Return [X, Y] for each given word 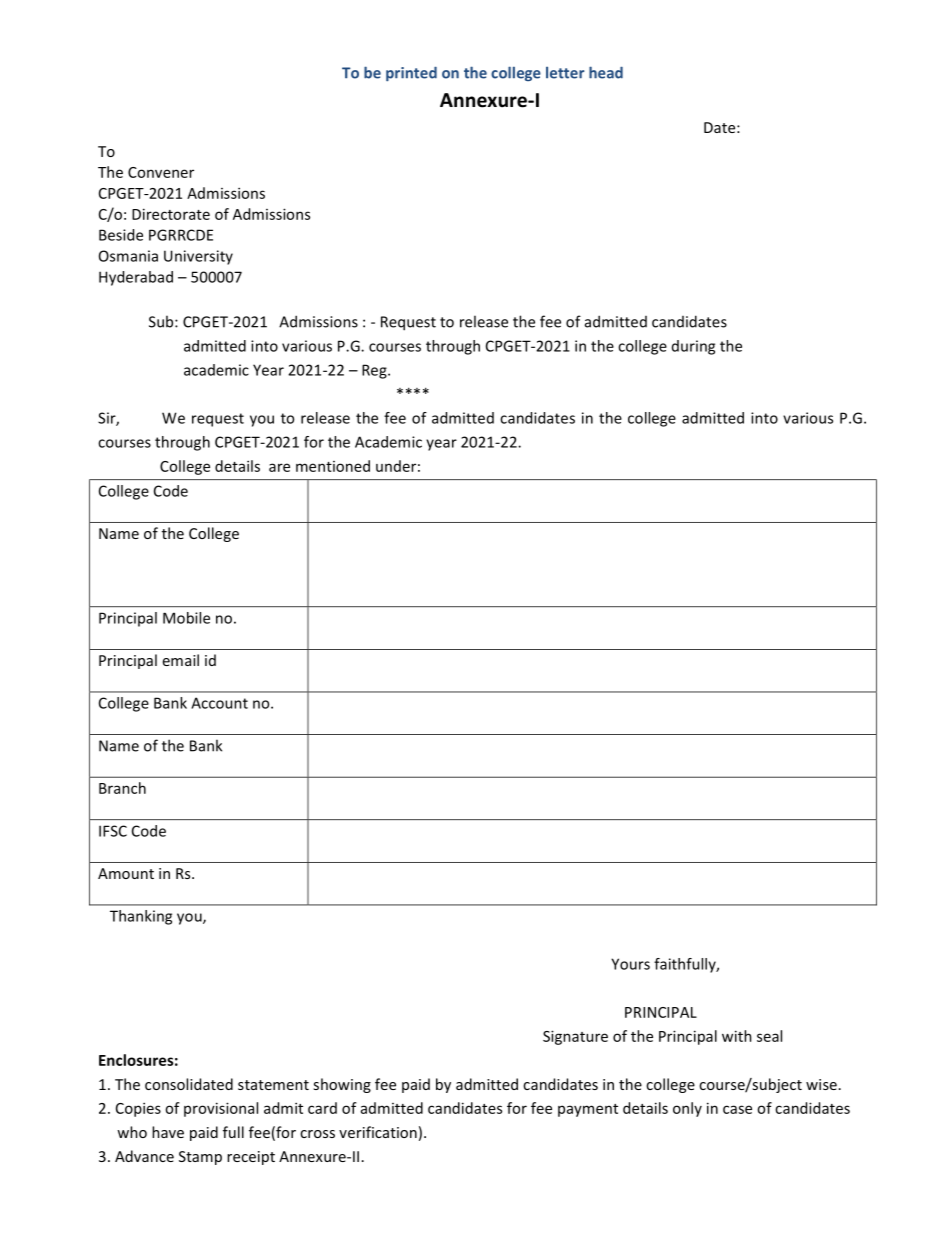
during [693, 347]
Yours [630, 964]
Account [219, 703]
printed [411, 74]
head [606, 72]
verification [378, 1132]
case [737, 1109]
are [279, 467]
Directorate [171, 214]
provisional [221, 1109]
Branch [122, 788]
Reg [375, 371]
